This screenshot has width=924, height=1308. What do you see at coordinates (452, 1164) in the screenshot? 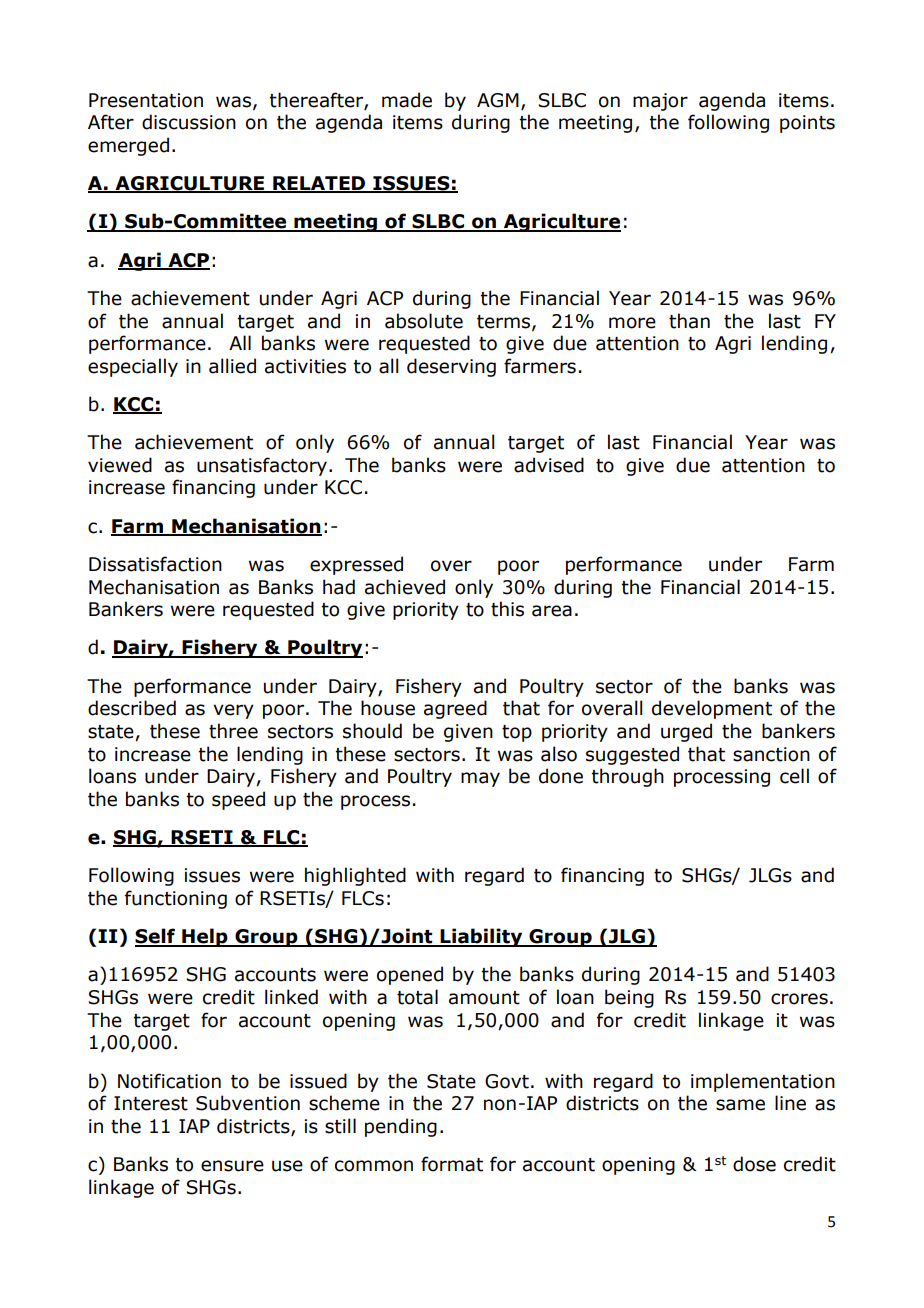
I see `format` at bounding box center [452, 1164].
